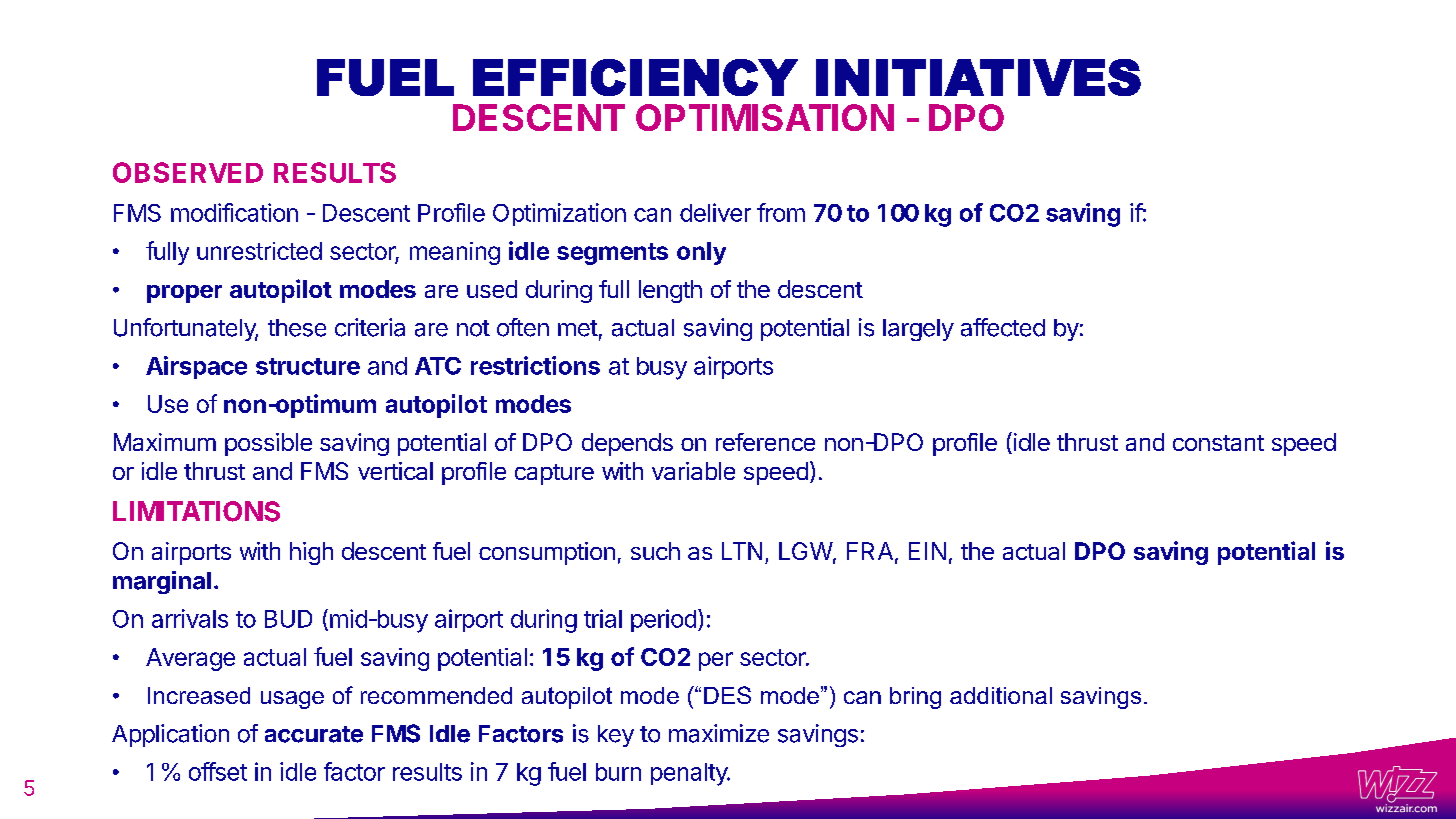 Image resolution: width=1456 pixels, height=819 pixels. What do you see at coordinates (978, 77) in the document?
I see `INITIATIVES` at bounding box center [978, 77].
